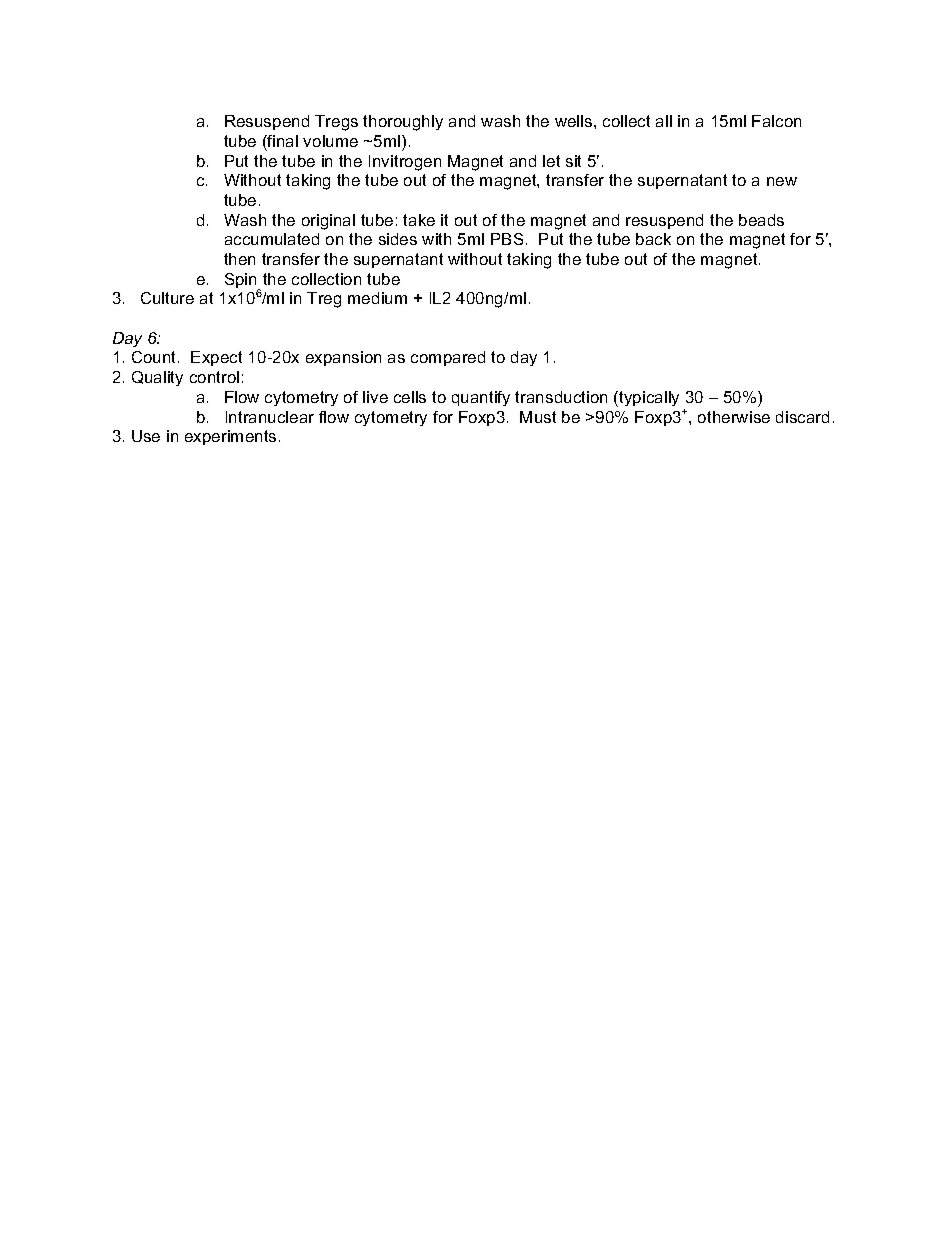 This screenshot has width=952, height=1233. I want to click on volume, so click(330, 141).
